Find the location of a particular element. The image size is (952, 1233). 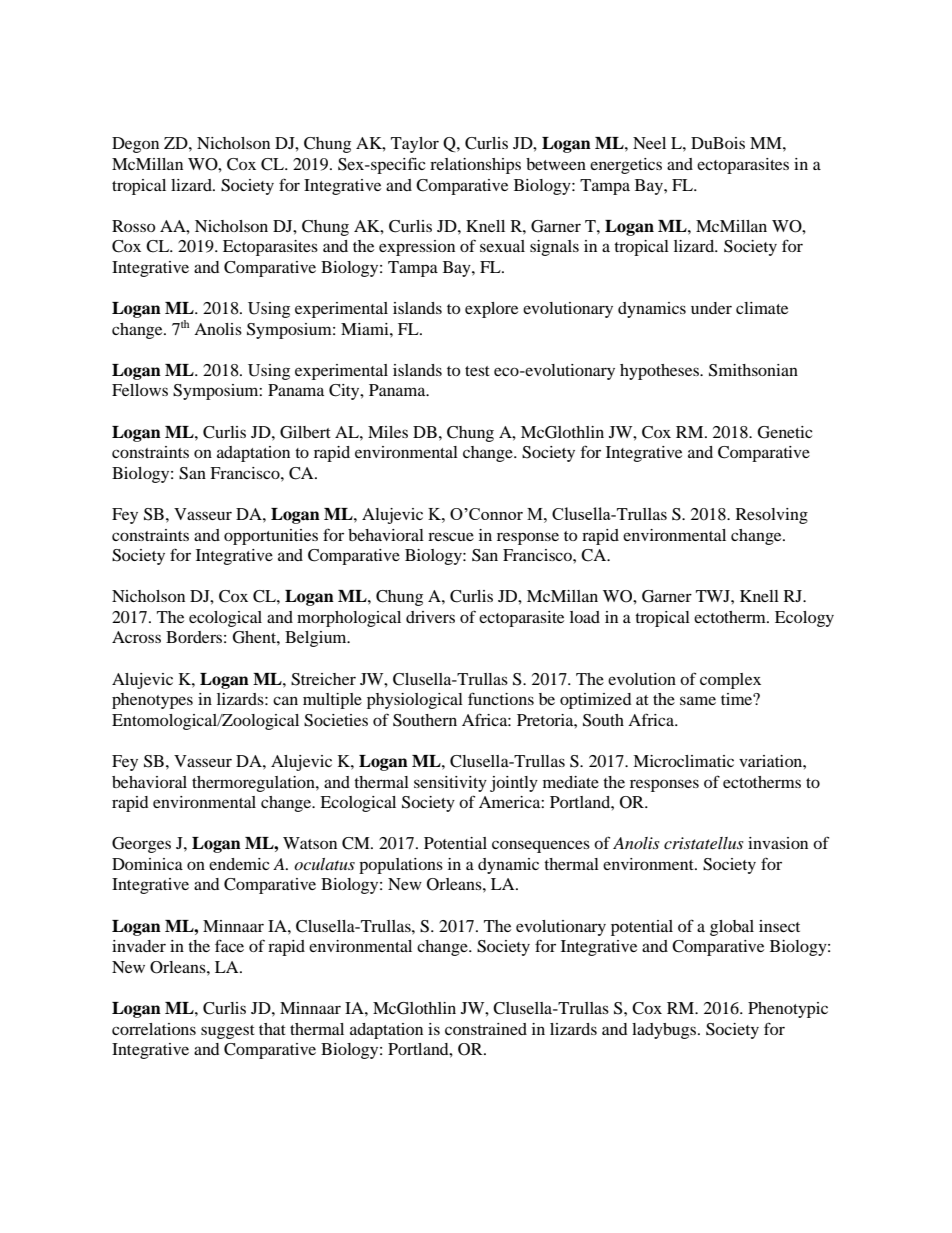

Phenotypic is located at coordinates (788, 1010).
